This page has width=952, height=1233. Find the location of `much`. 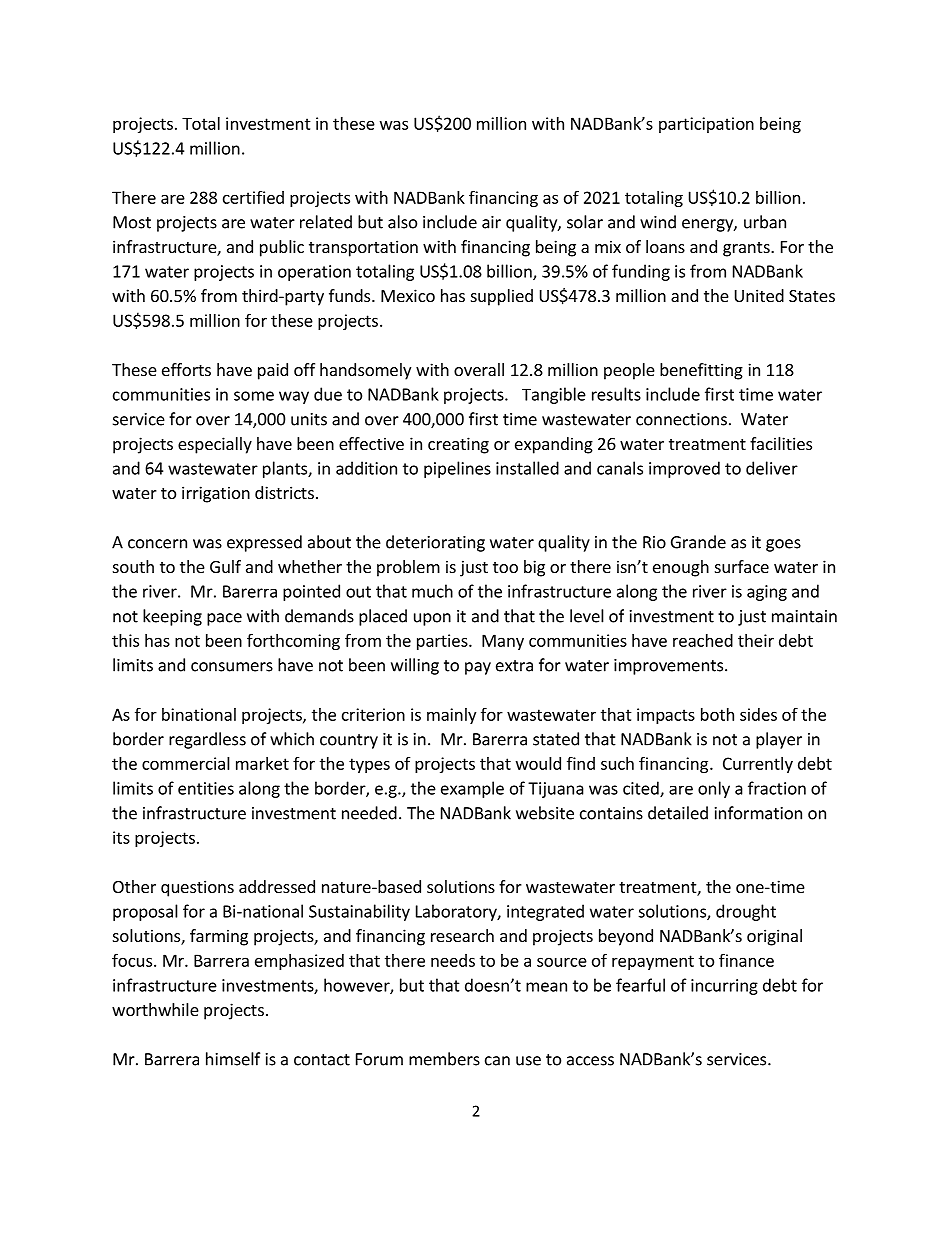

much is located at coordinates (432, 591).
